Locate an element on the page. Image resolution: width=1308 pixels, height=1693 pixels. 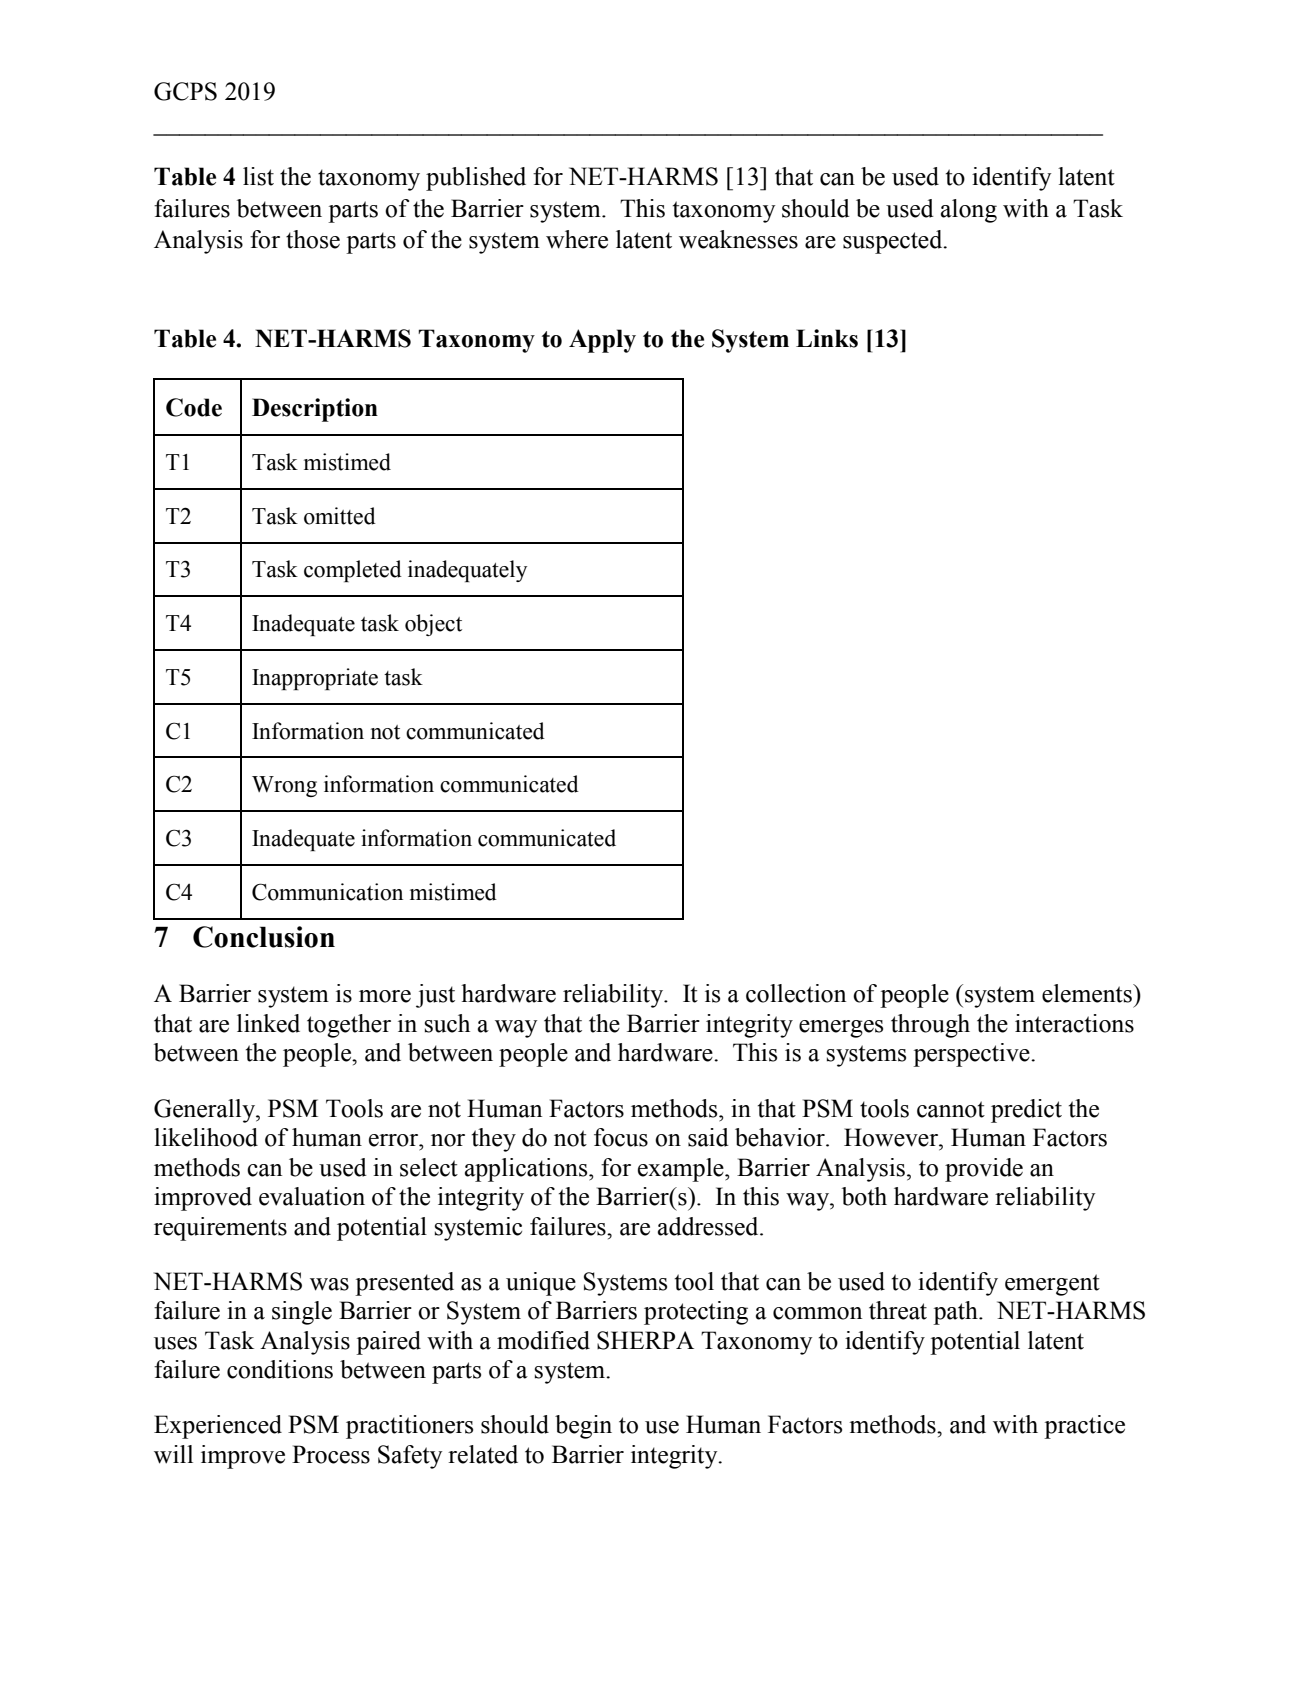
where is located at coordinates (577, 239).
